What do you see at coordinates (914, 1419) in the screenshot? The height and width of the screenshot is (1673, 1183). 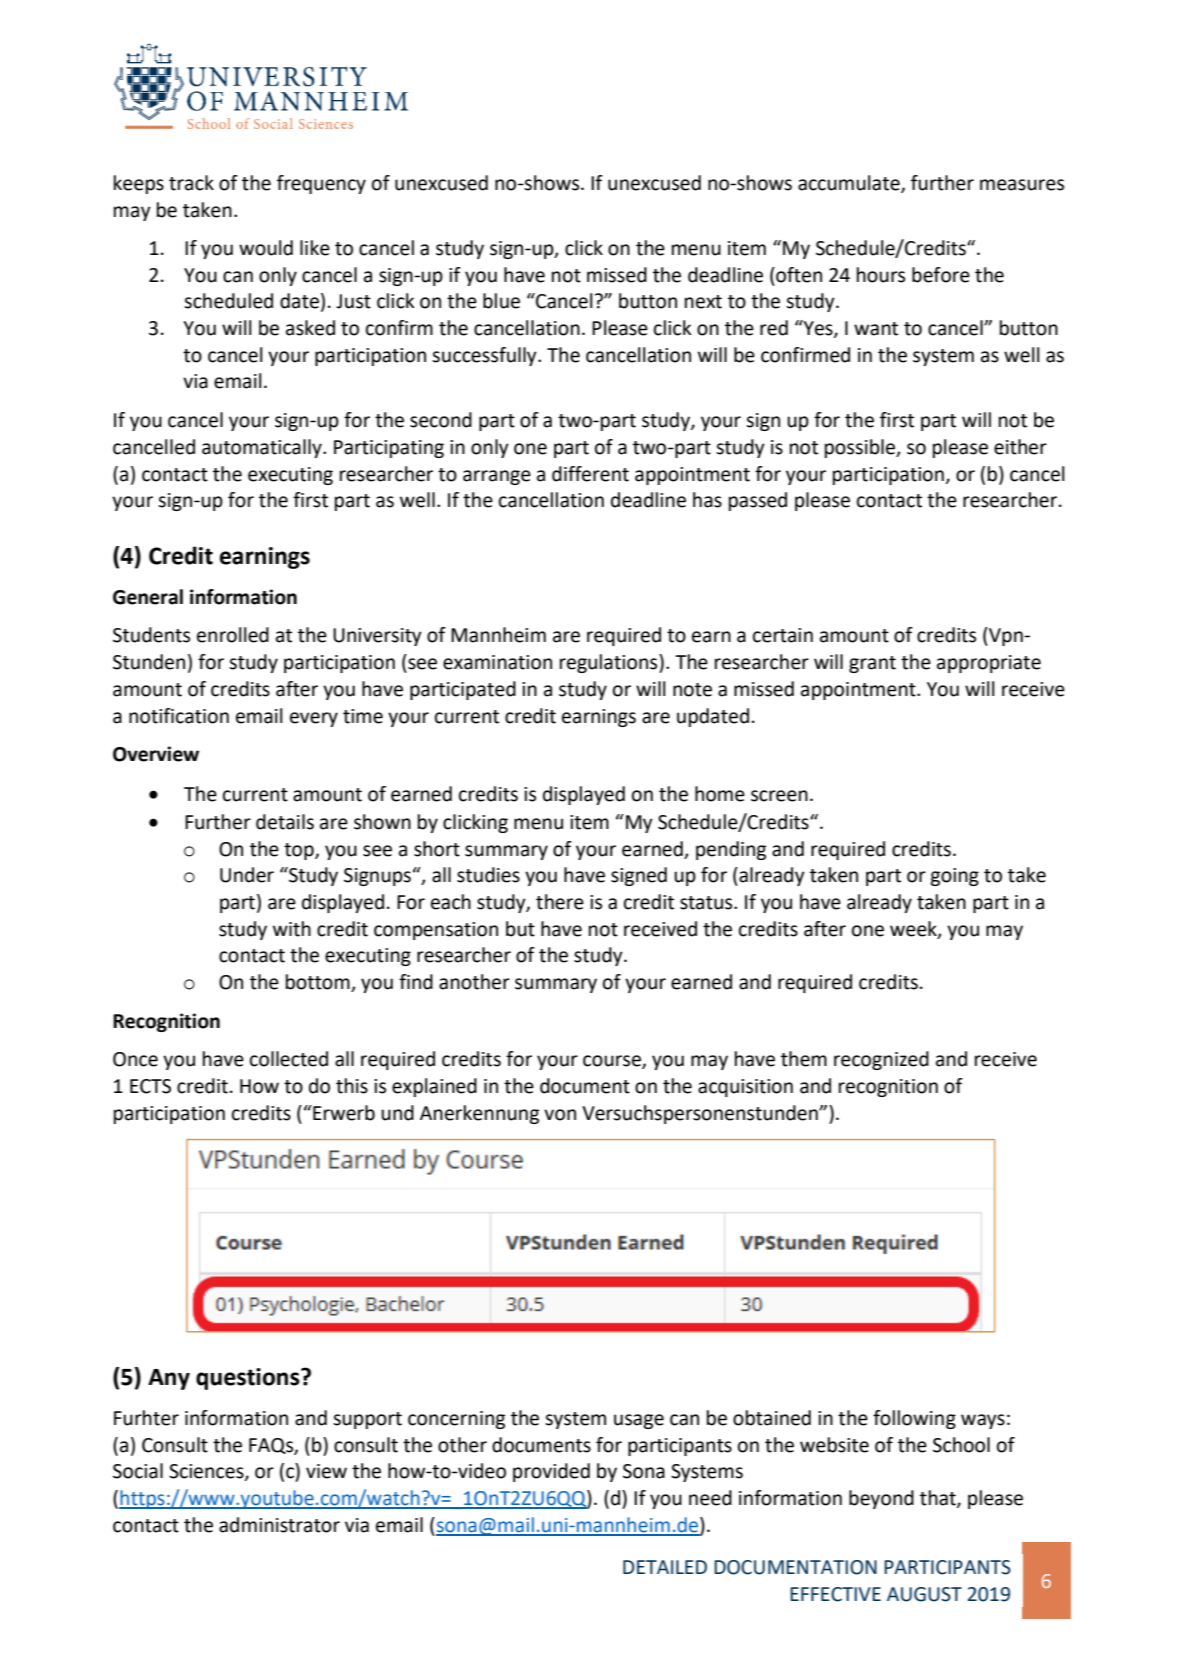 I see `following` at bounding box center [914, 1419].
